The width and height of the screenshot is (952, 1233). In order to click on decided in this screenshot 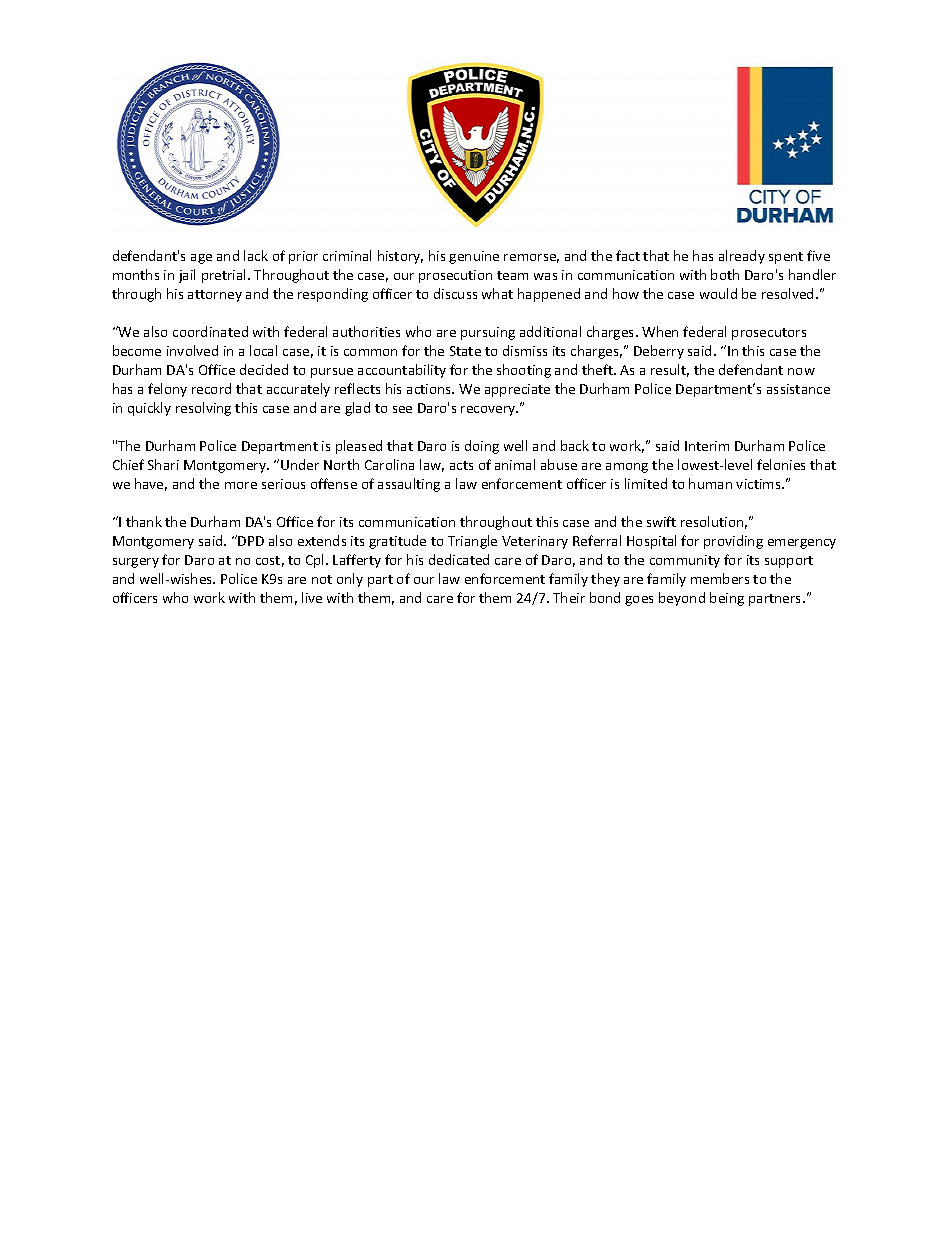, I will do `click(264, 369)`.
